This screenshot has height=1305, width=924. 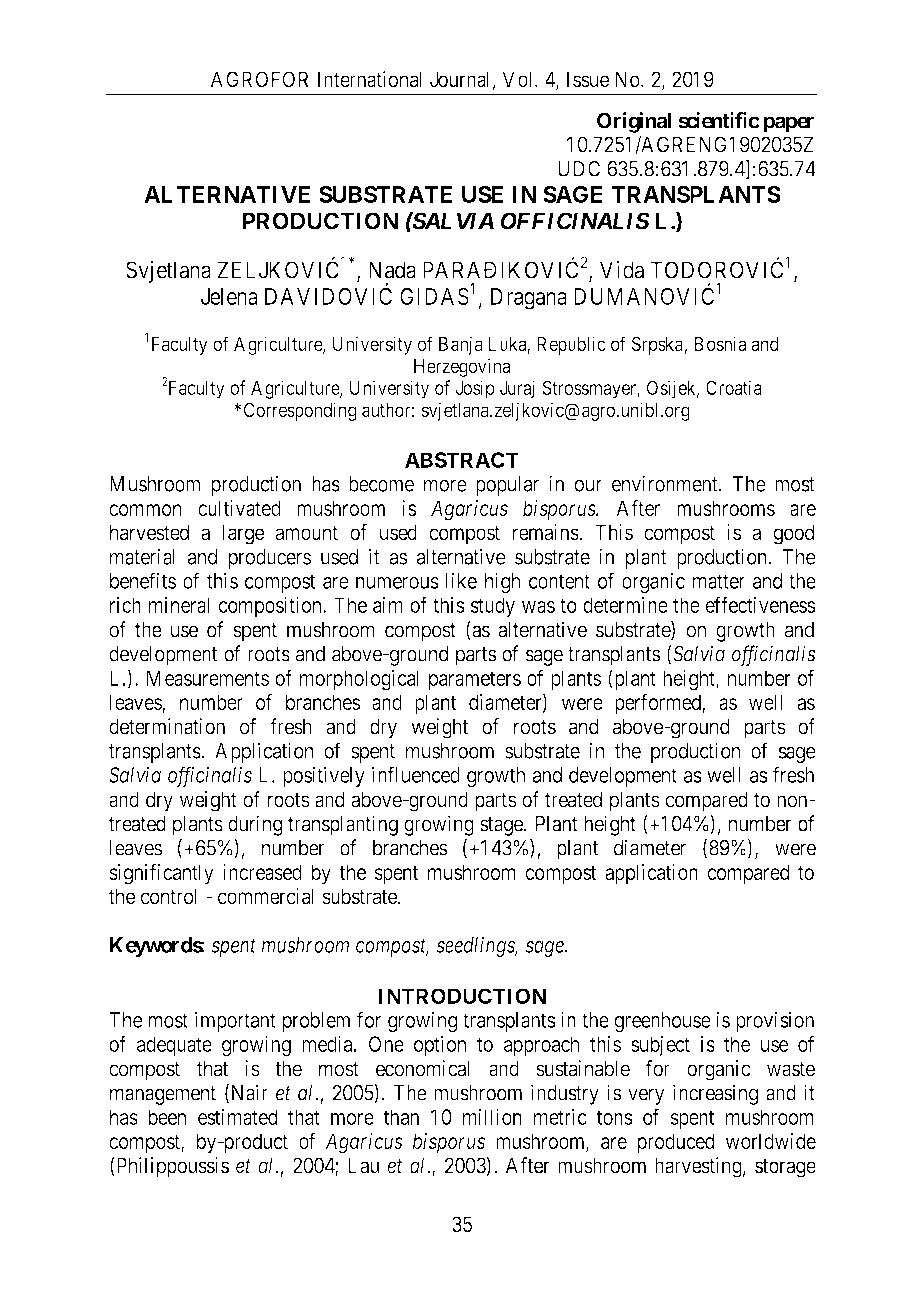 What do you see at coordinates (370, 79) in the screenshot?
I see `International` at bounding box center [370, 79].
